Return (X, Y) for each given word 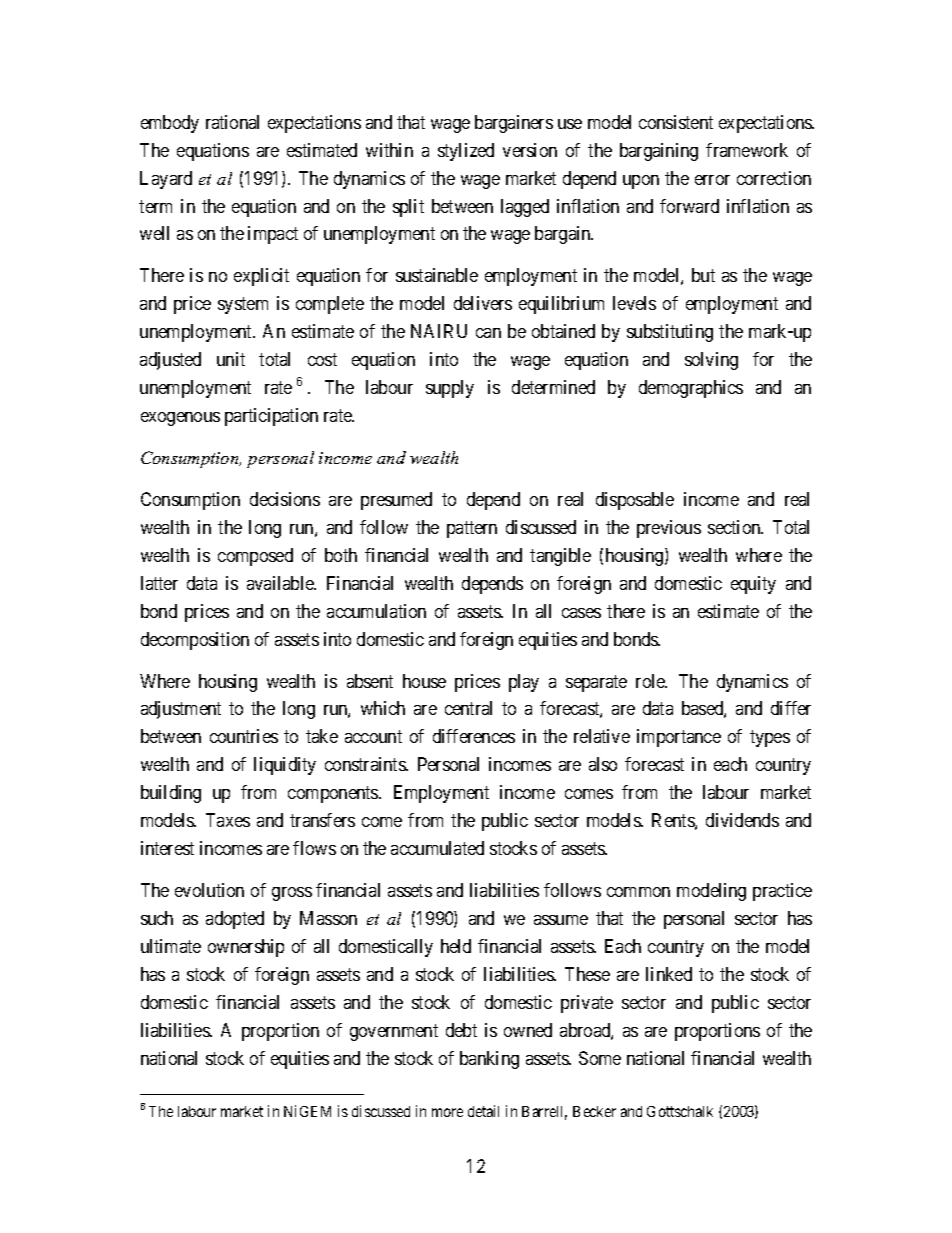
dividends (742, 820)
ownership (246, 948)
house (424, 681)
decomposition (195, 641)
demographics (691, 389)
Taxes (228, 820)
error (712, 180)
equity (753, 585)
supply (450, 389)
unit (231, 359)
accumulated (437, 848)
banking (489, 1060)
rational (232, 122)
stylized (466, 152)
